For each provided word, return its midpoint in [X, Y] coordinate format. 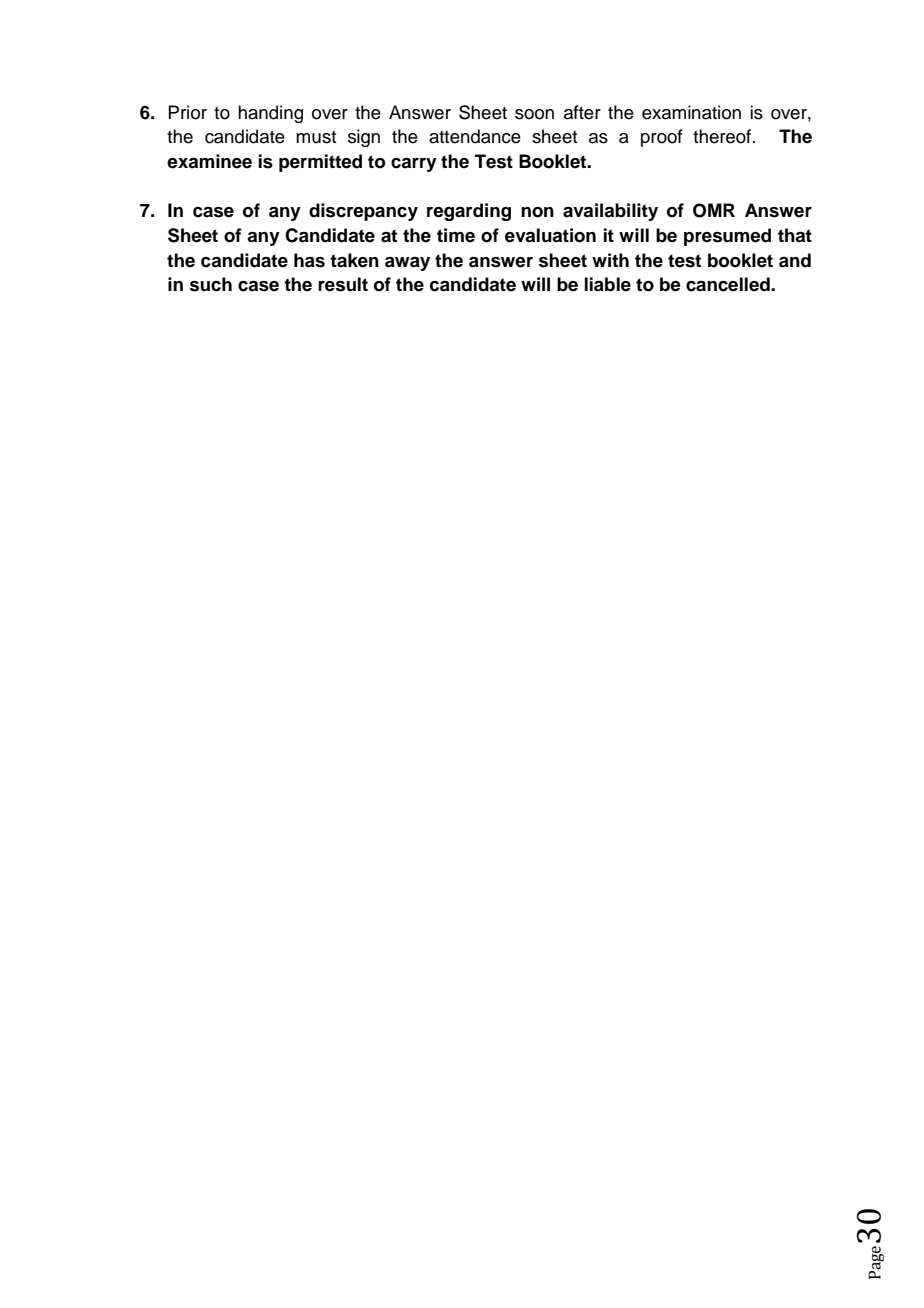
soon [534, 114]
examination [691, 112]
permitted [320, 163]
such [211, 284]
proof [662, 138]
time [456, 235]
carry [414, 165]
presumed [727, 237]
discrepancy [363, 212]
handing [270, 114]
